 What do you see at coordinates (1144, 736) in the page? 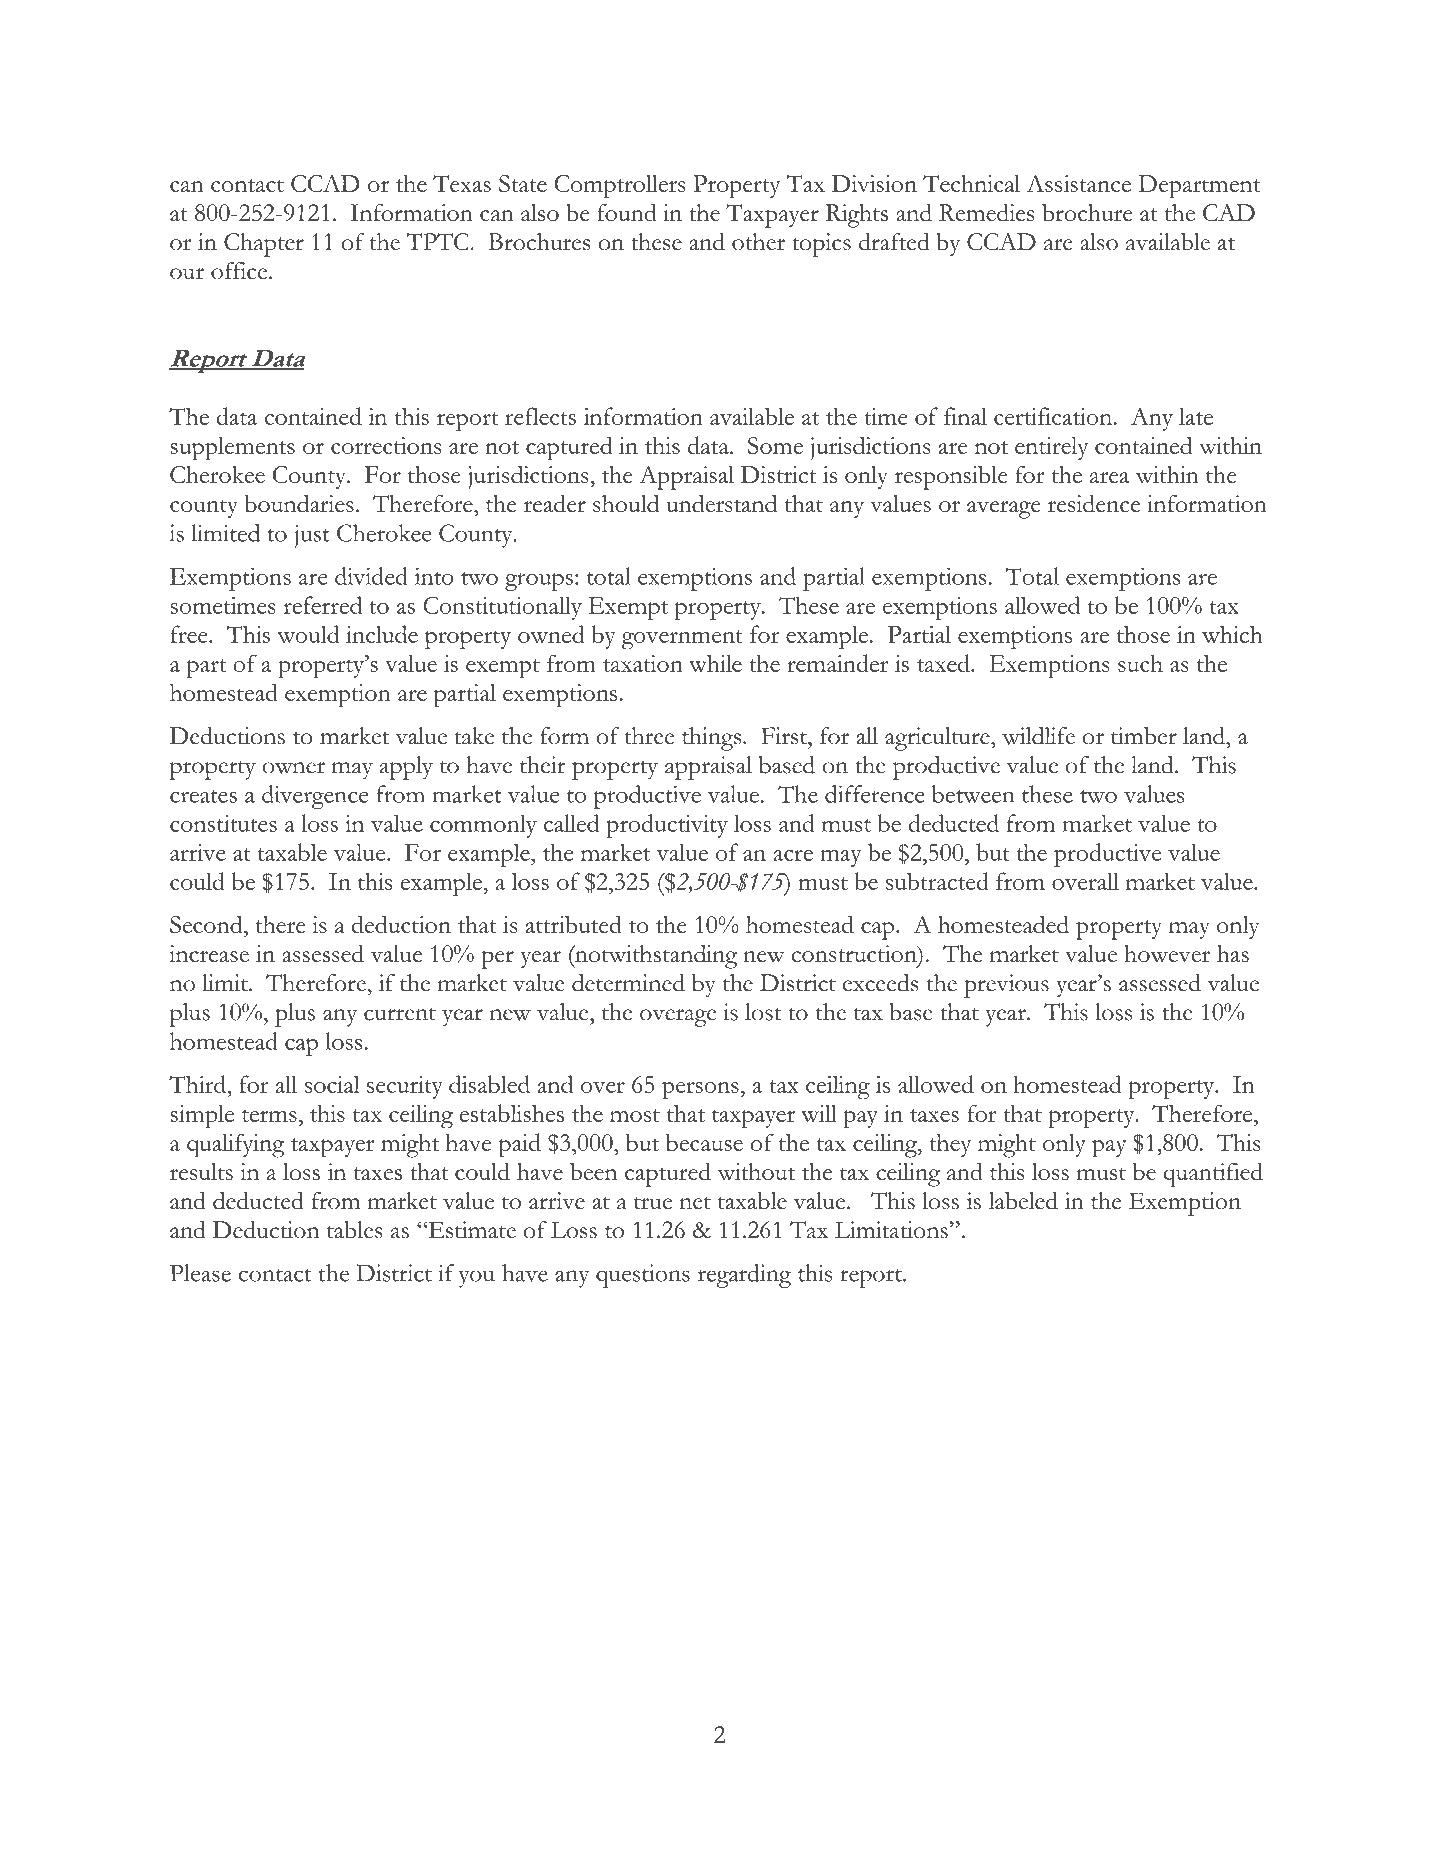
I see `timber` at bounding box center [1144, 736].
